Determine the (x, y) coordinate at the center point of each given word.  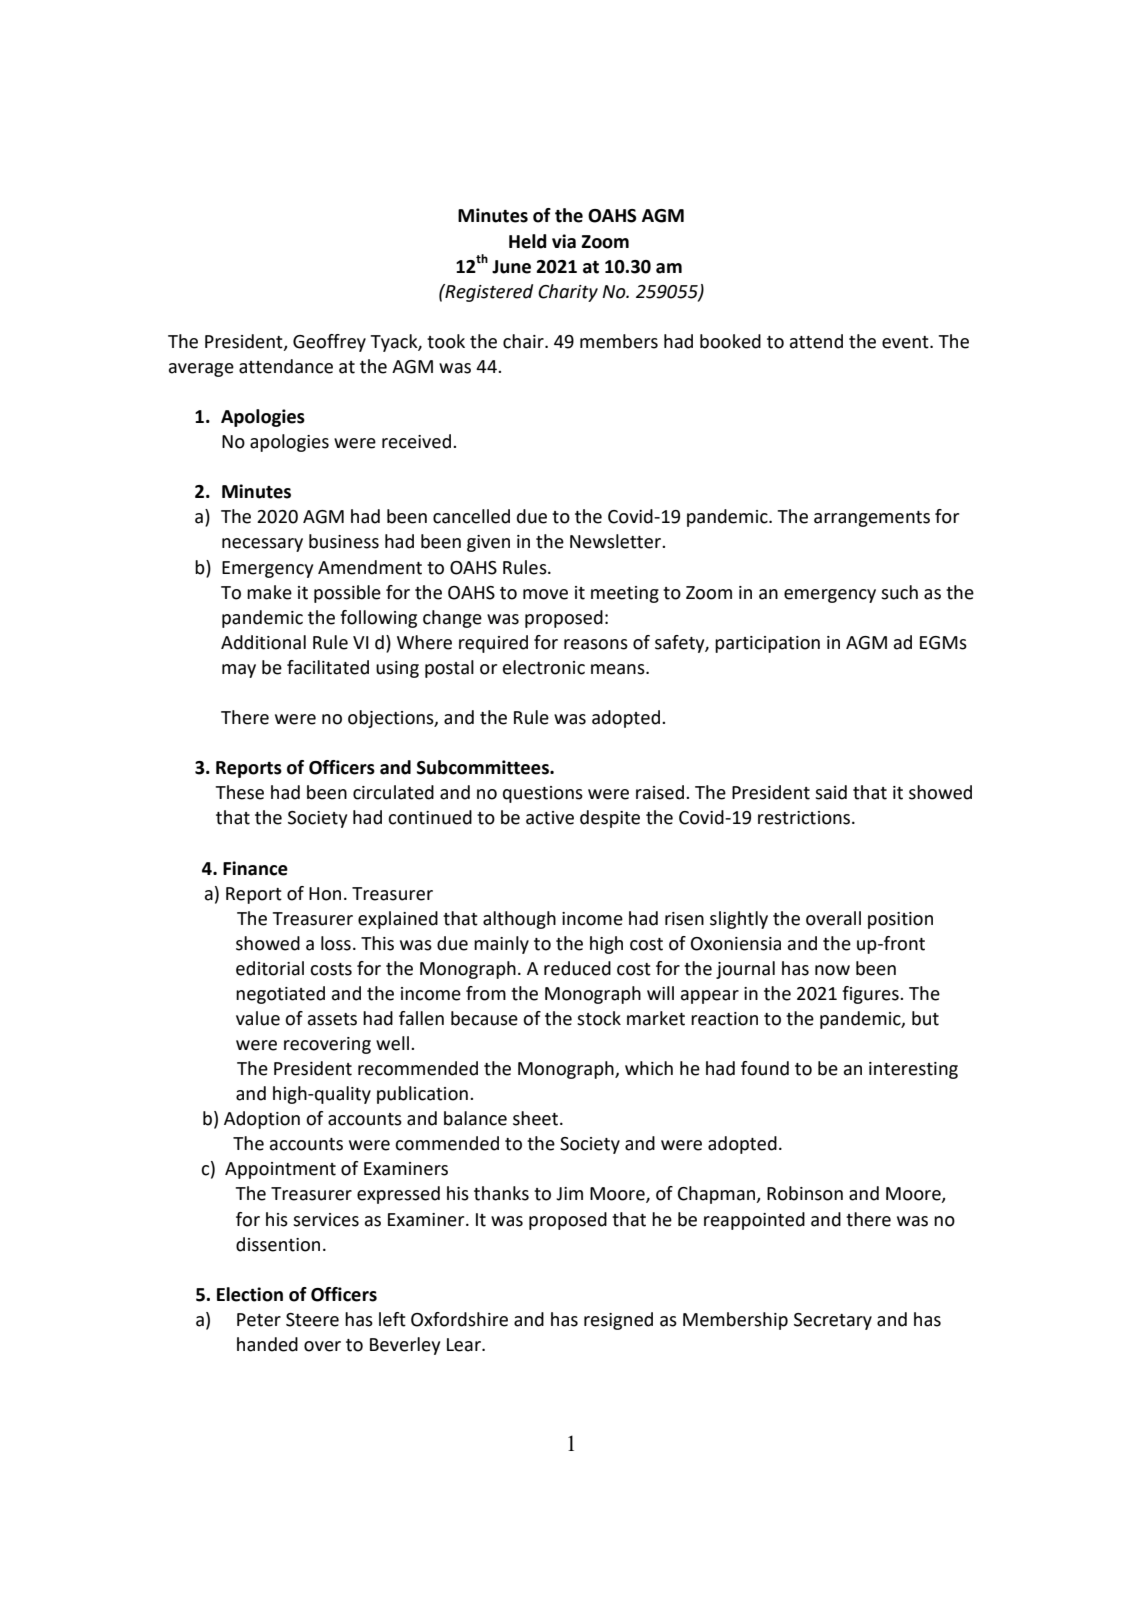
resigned (618, 1321)
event (906, 342)
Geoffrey (329, 343)
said (831, 792)
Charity (568, 293)
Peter (259, 1320)
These (239, 792)
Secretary (833, 1321)
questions (543, 794)
